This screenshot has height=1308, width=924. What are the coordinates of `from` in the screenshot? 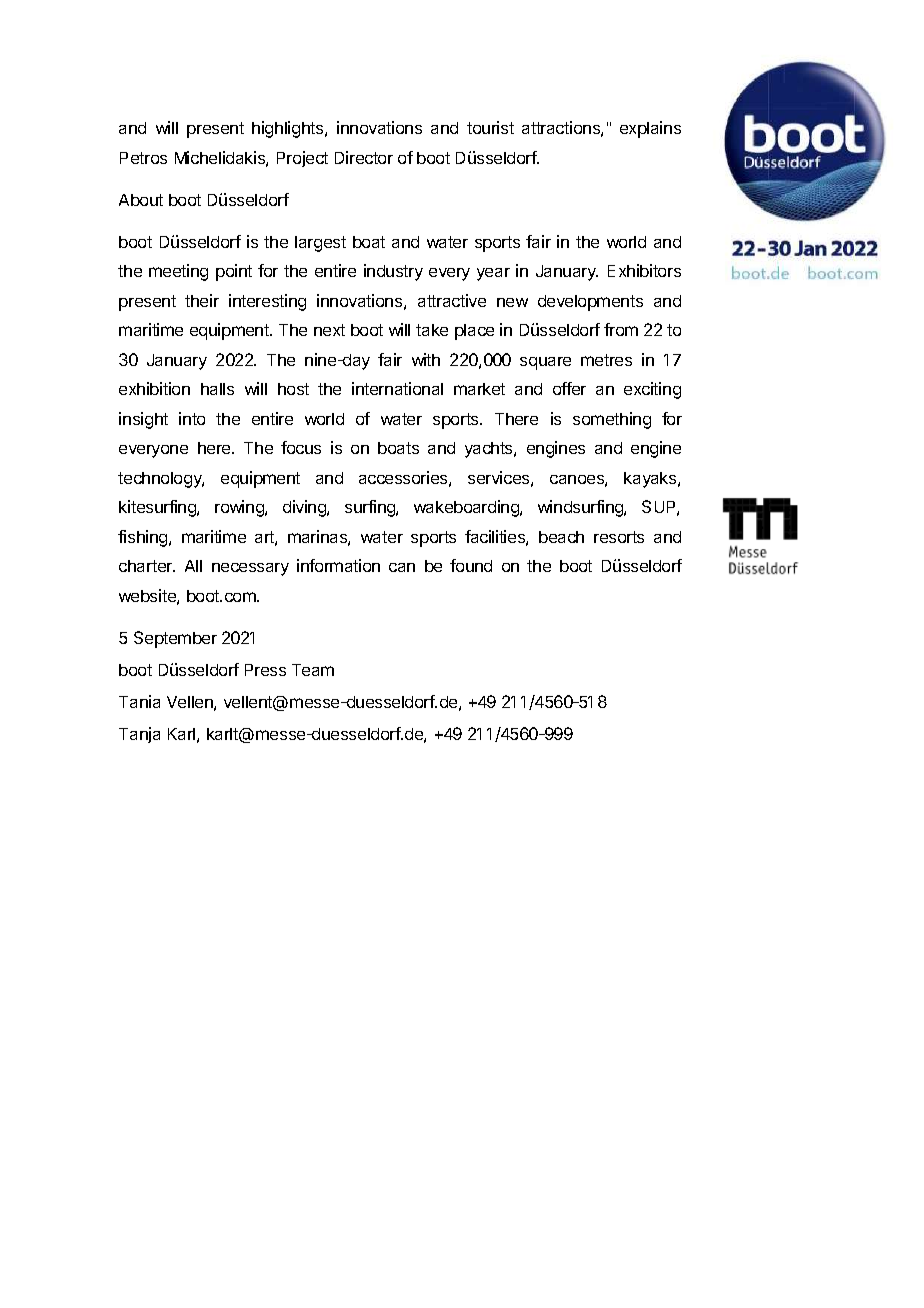 It's located at (621, 329).
